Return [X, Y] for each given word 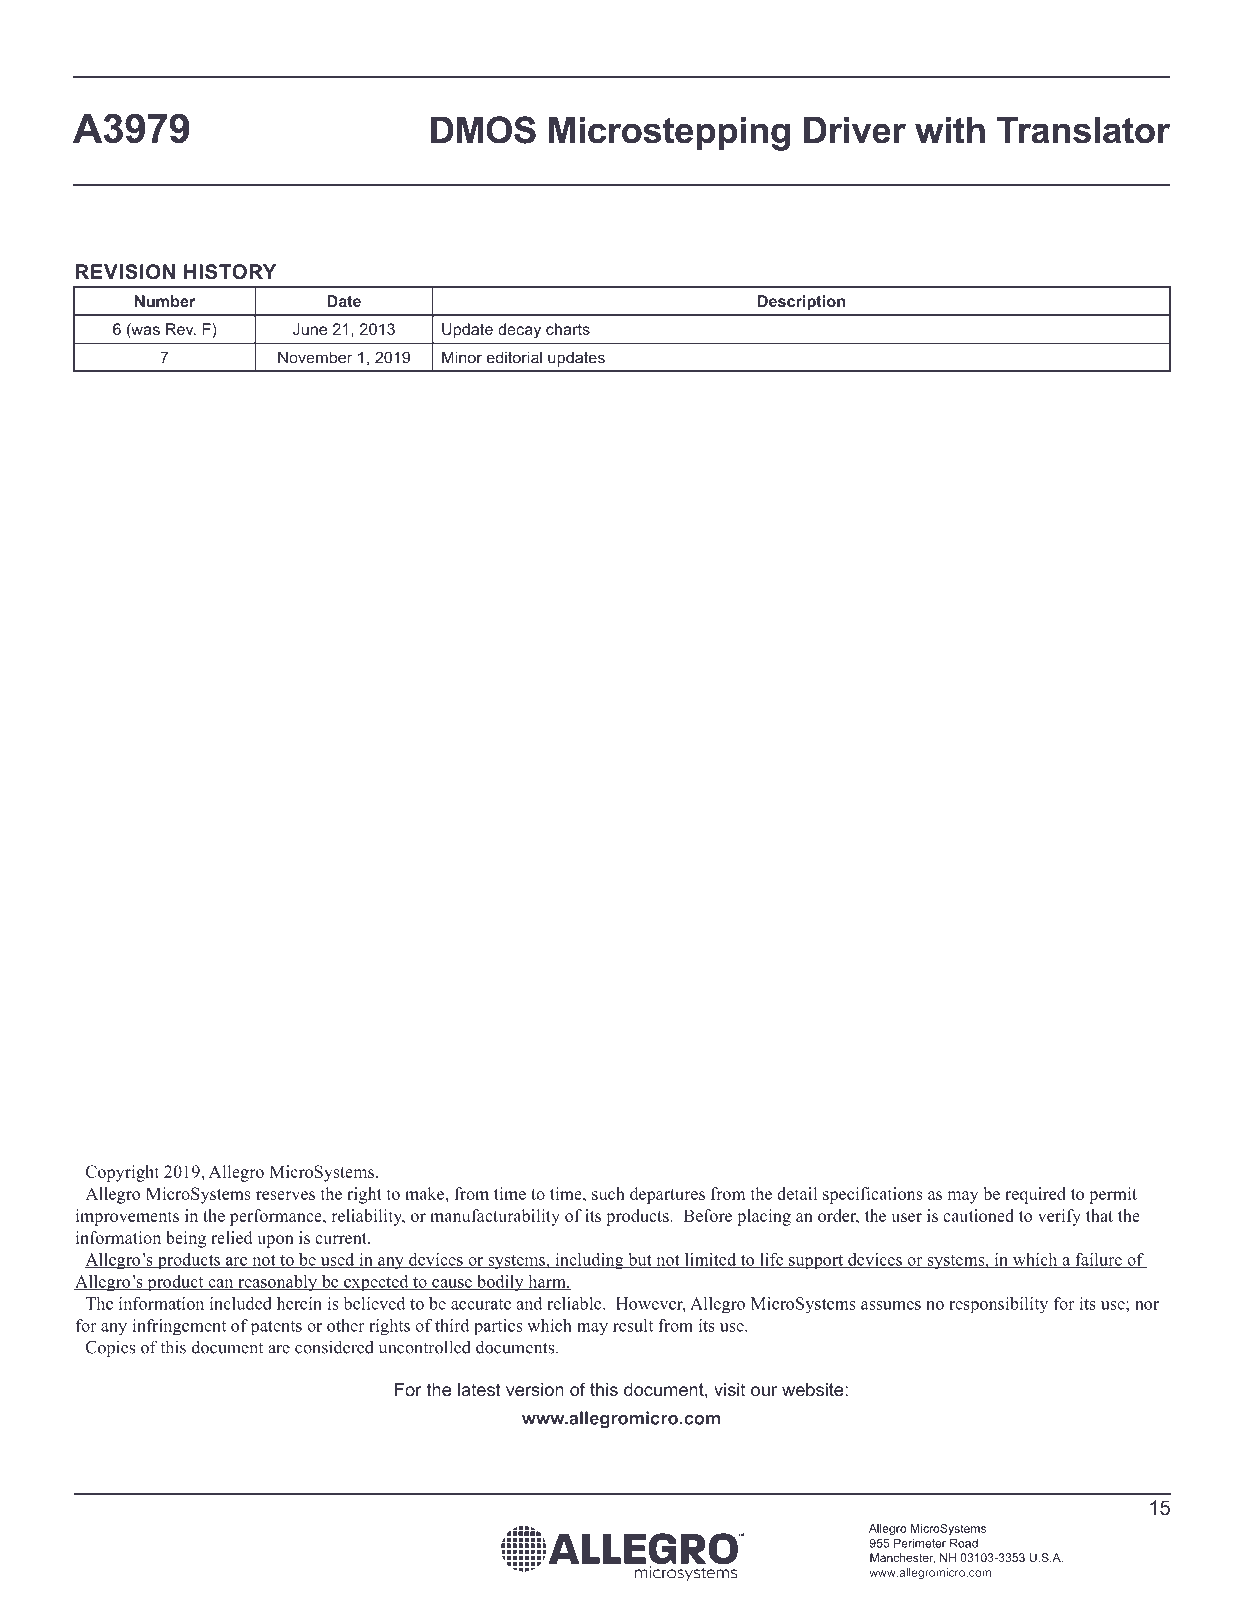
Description [801, 302]
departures [667, 1195]
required [1035, 1195]
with [950, 130]
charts [568, 329]
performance [277, 1217]
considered [334, 1347]
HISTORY [230, 272]
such [608, 1193]
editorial [514, 357]
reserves [285, 1195]
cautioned [978, 1215]
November [315, 357]
